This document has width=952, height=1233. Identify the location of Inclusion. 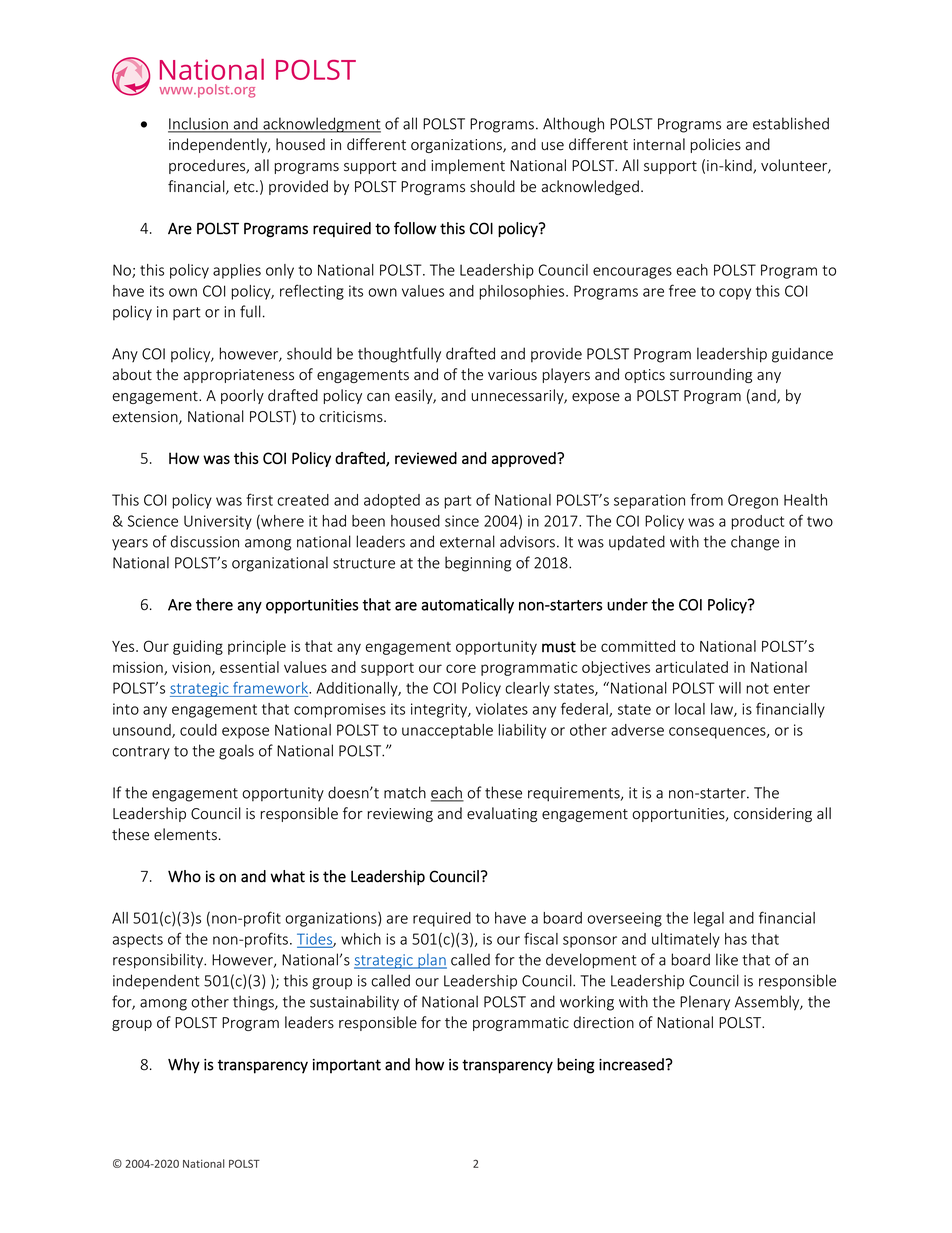
(199, 124).
